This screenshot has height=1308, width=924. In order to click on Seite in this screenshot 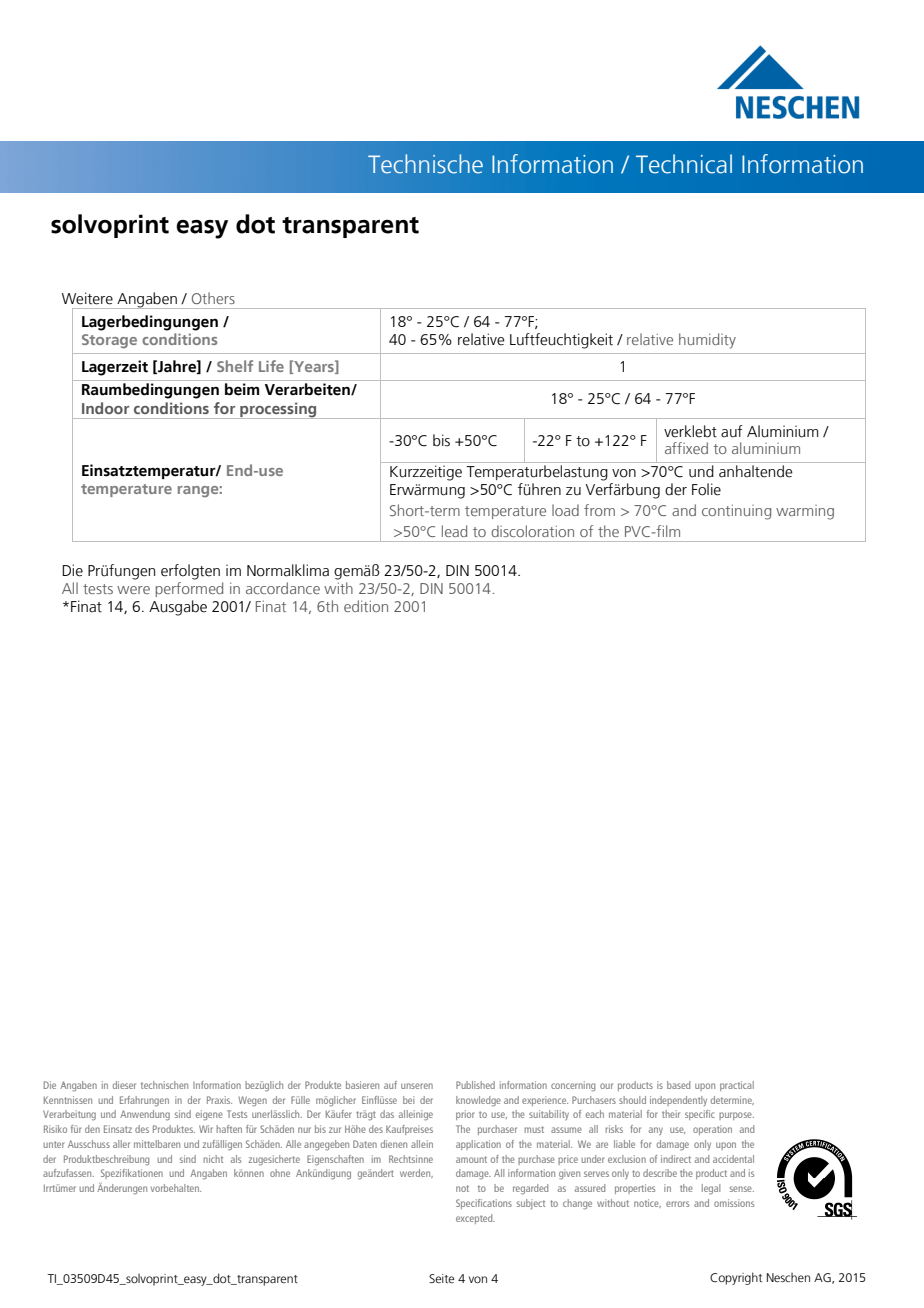, I will do `click(441, 1278)`.
